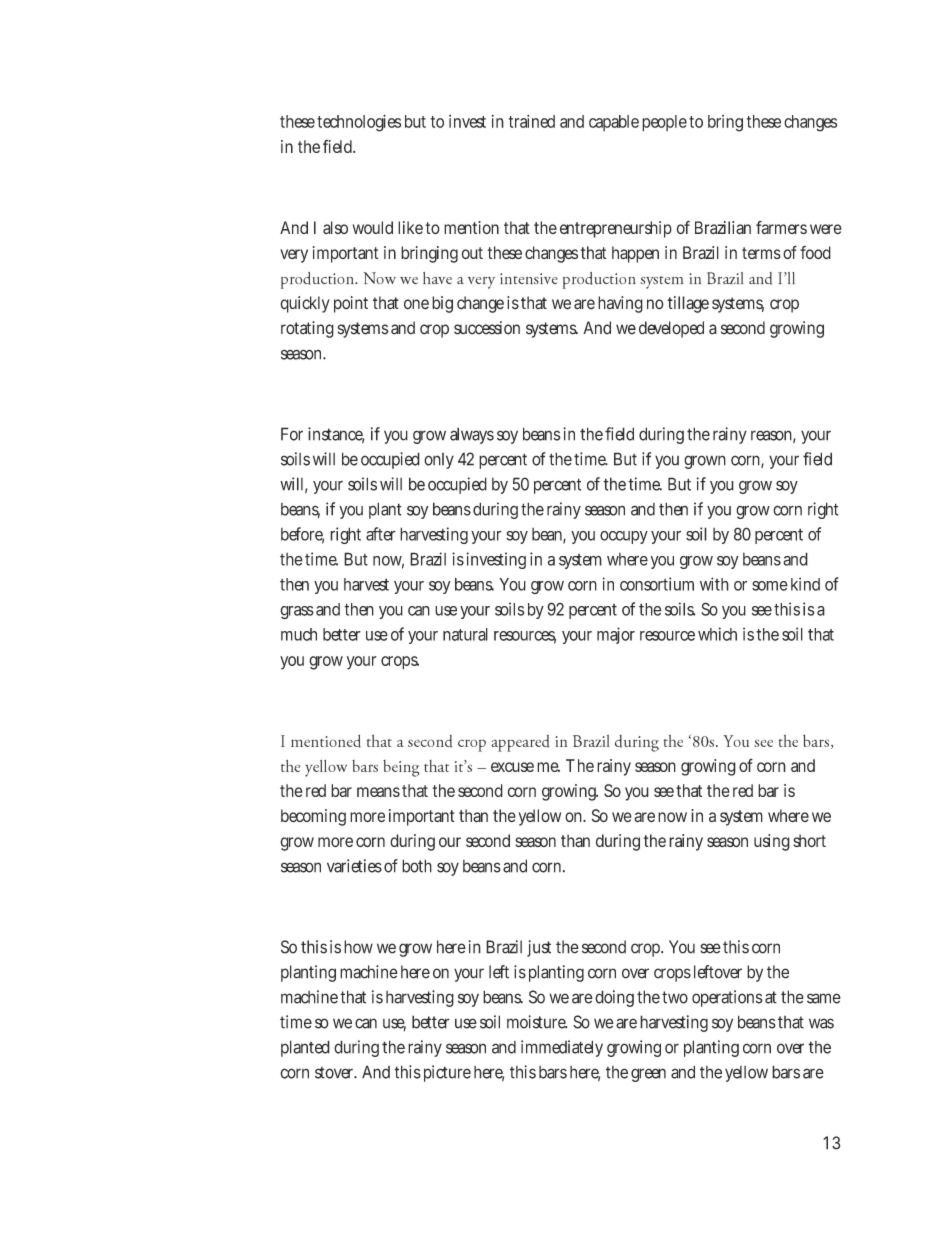 Image resolution: width=952 pixels, height=1233 pixels. What do you see at coordinates (532, 121) in the screenshot?
I see `trained` at bounding box center [532, 121].
